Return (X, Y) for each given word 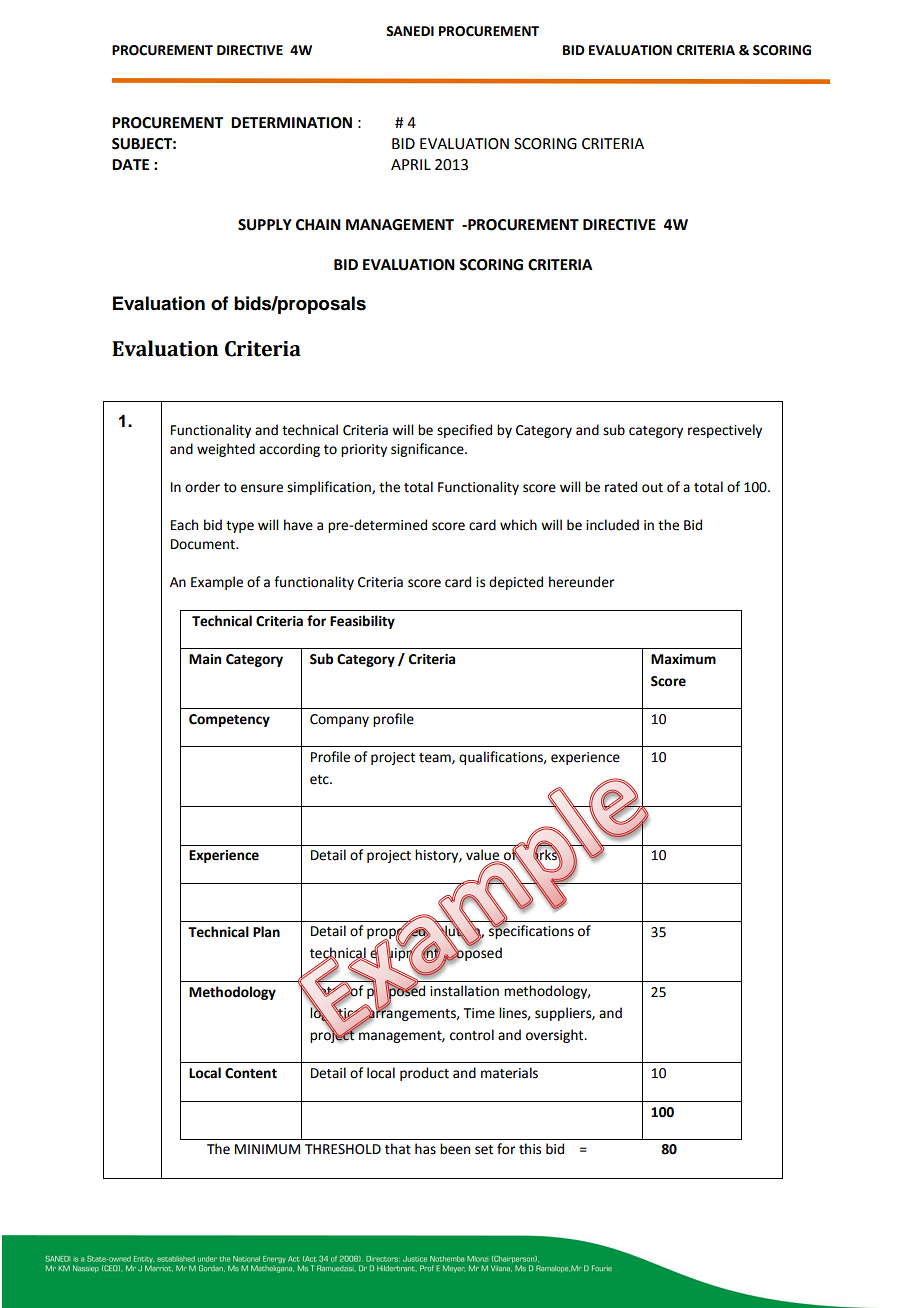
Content (251, 1073)
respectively (725, 431)
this (530, 1149)
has (425, 1149)
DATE (130, 164)
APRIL (411, 164)
